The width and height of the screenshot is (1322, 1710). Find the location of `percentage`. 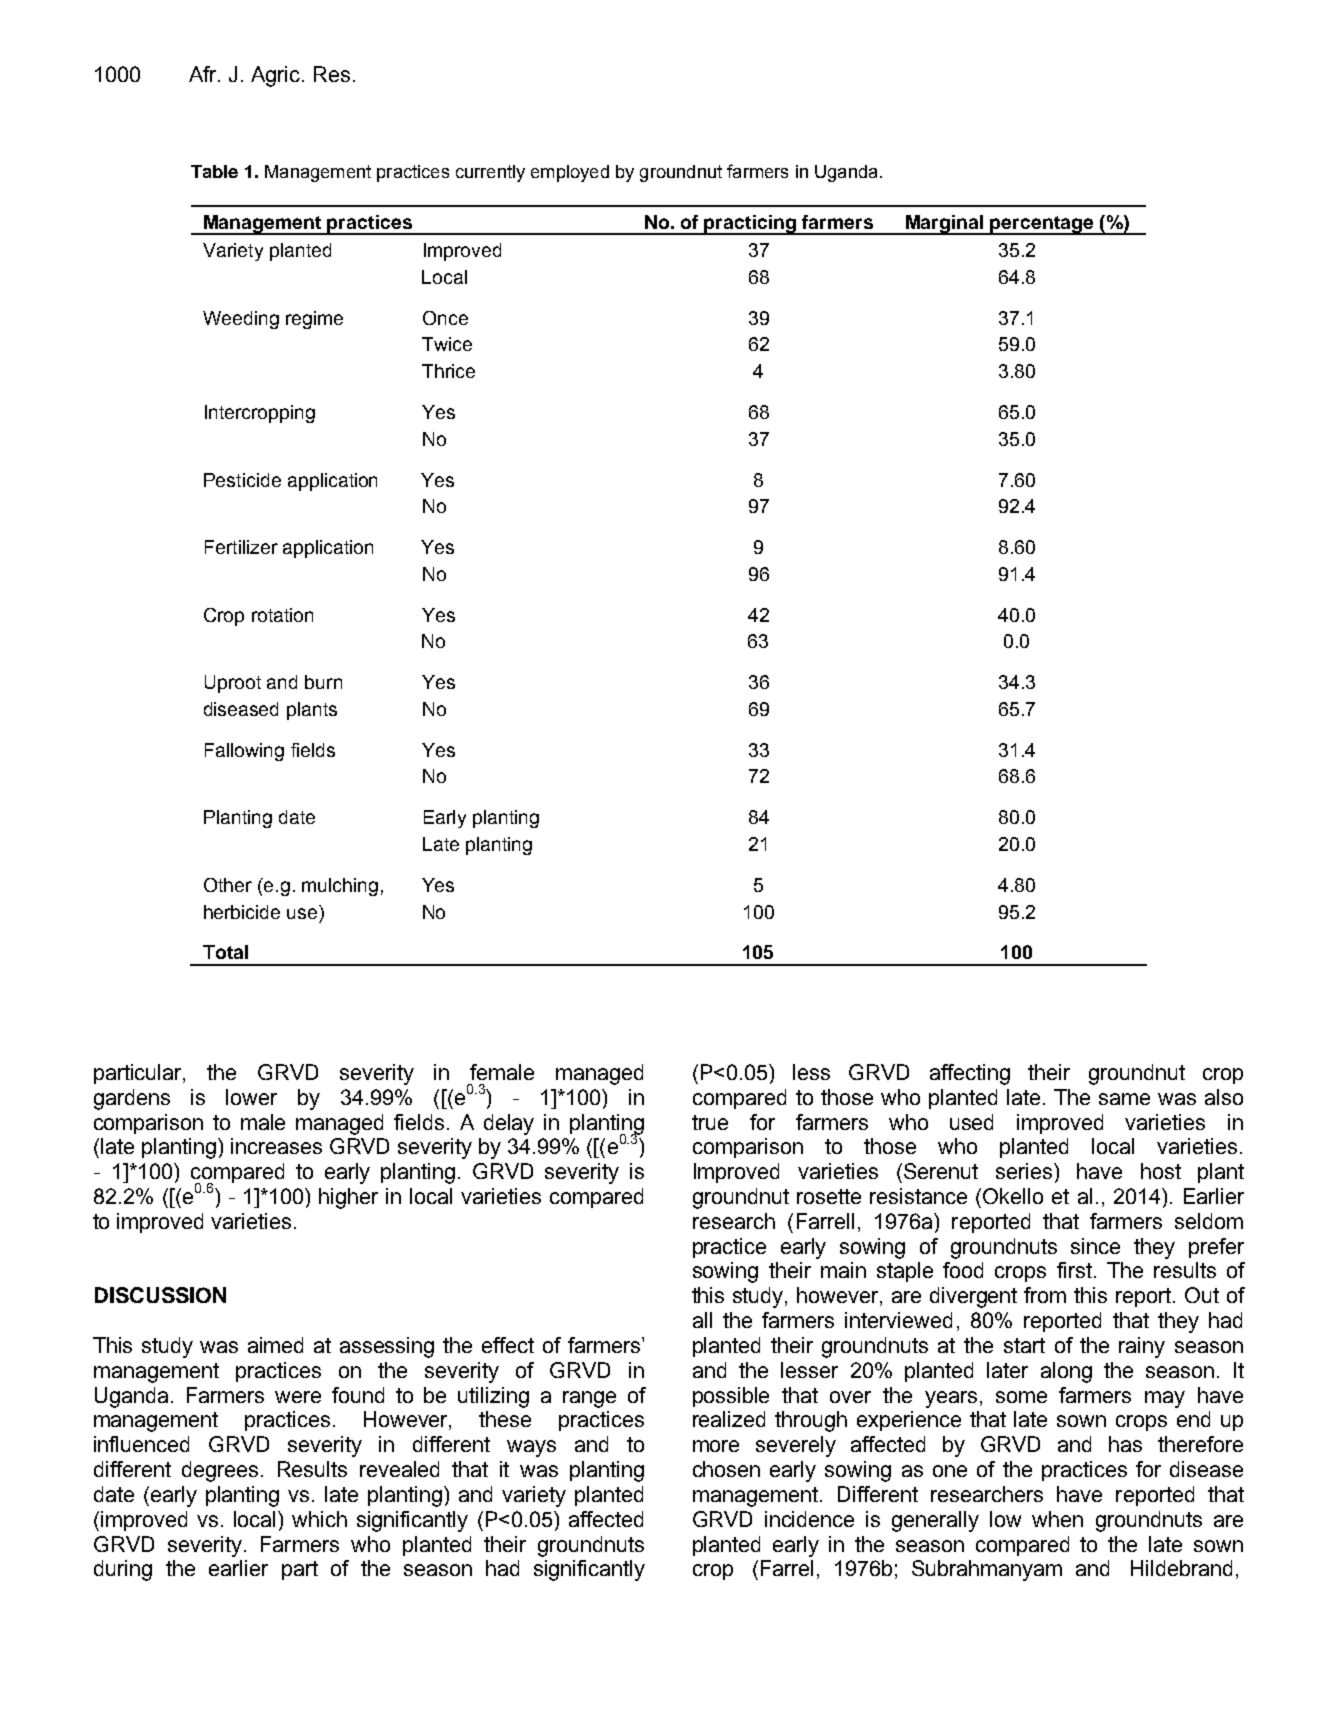

percentage is located at coordinates (1042, 225).
